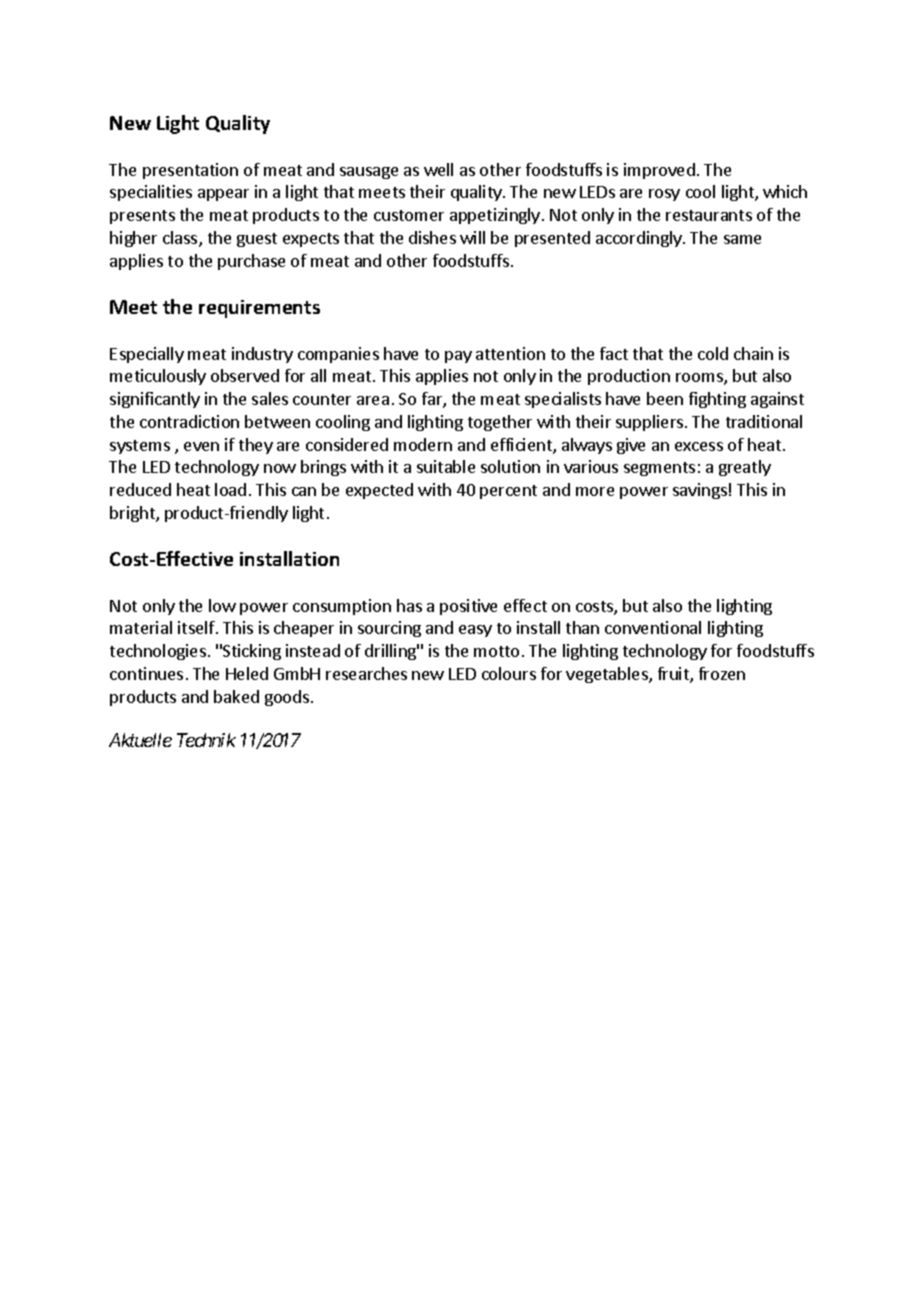 This screenshot has height=1308, width=924. What do you see at coordinates (201, 446) in the screenshot?
I see `even` at bounding box center [201, 446].
